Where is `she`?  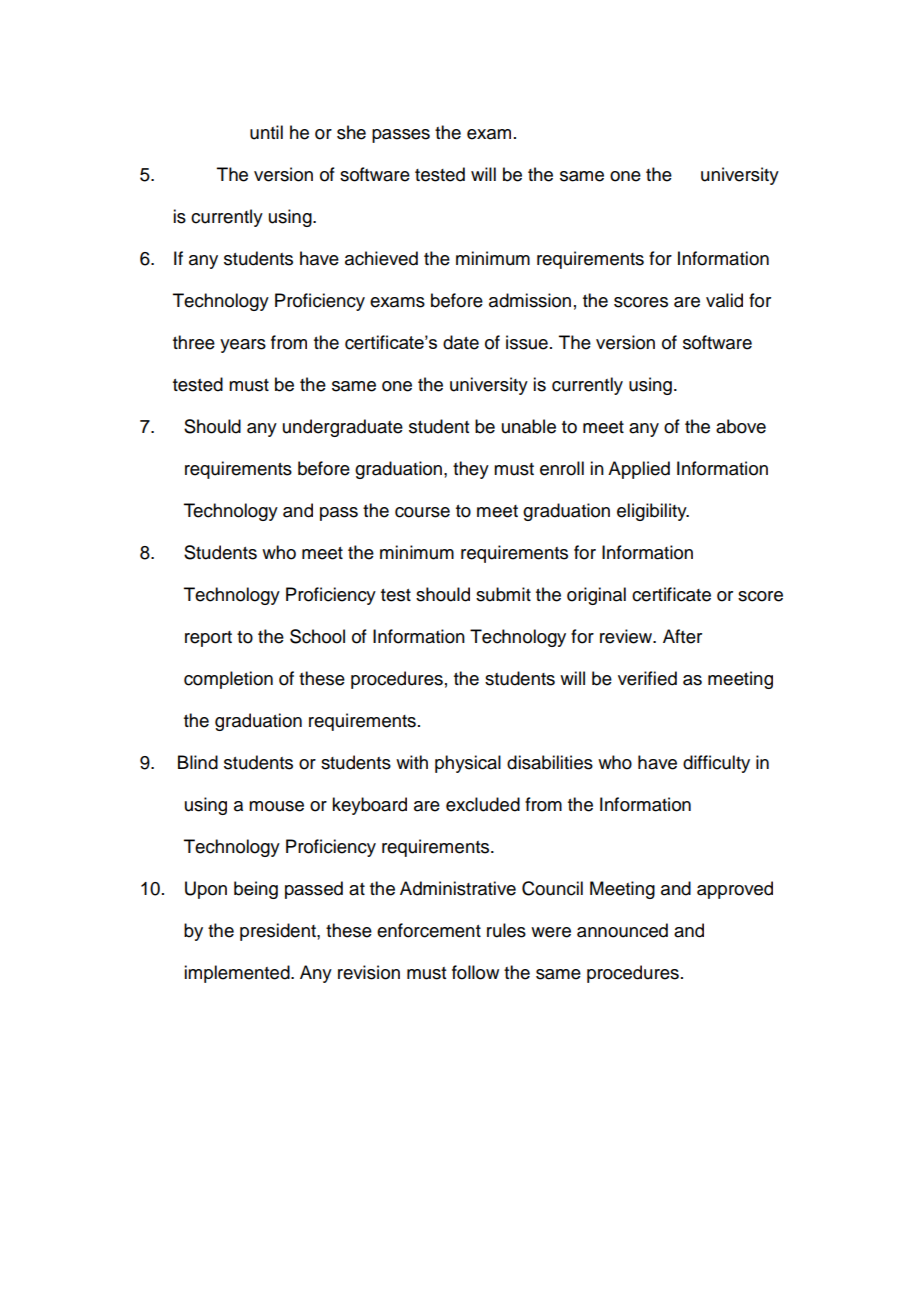
she is located at coordinates (351, 132).
